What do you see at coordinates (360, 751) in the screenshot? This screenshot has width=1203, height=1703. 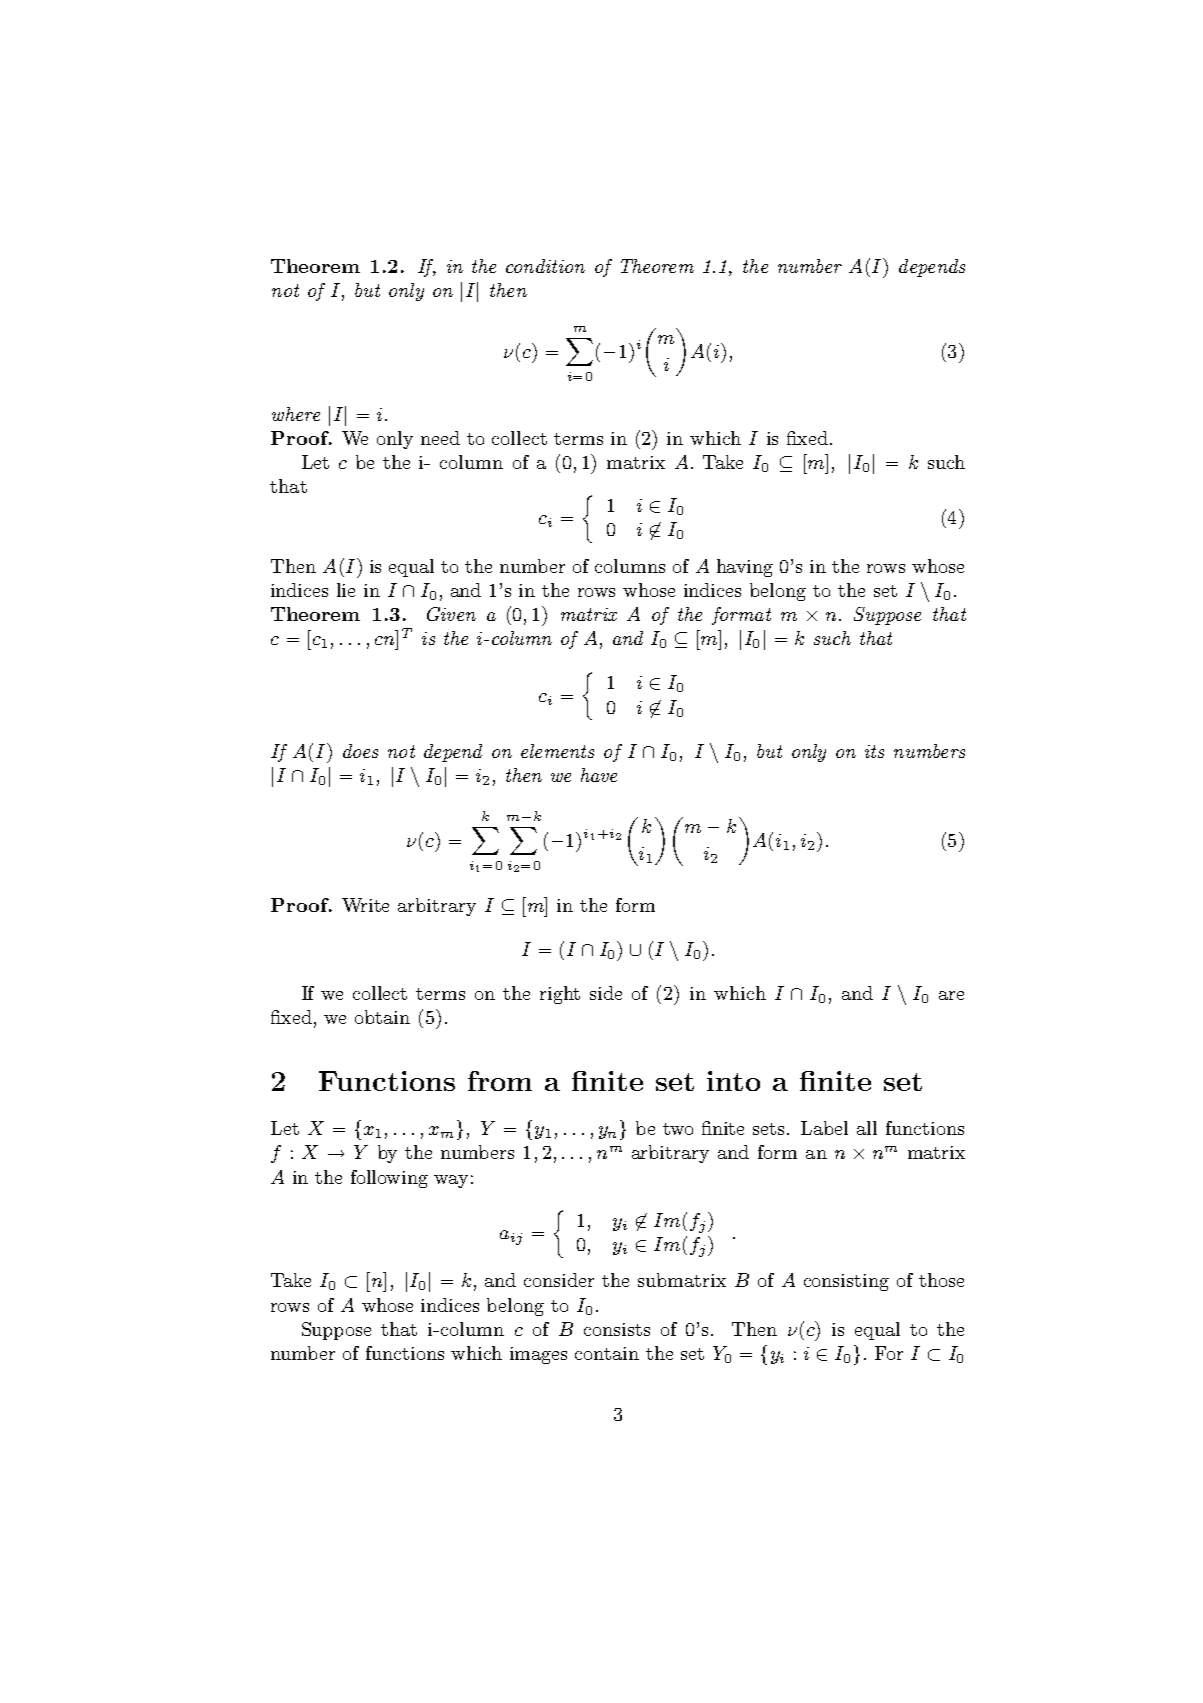 I see `does` at bounding box center [360, 751].
